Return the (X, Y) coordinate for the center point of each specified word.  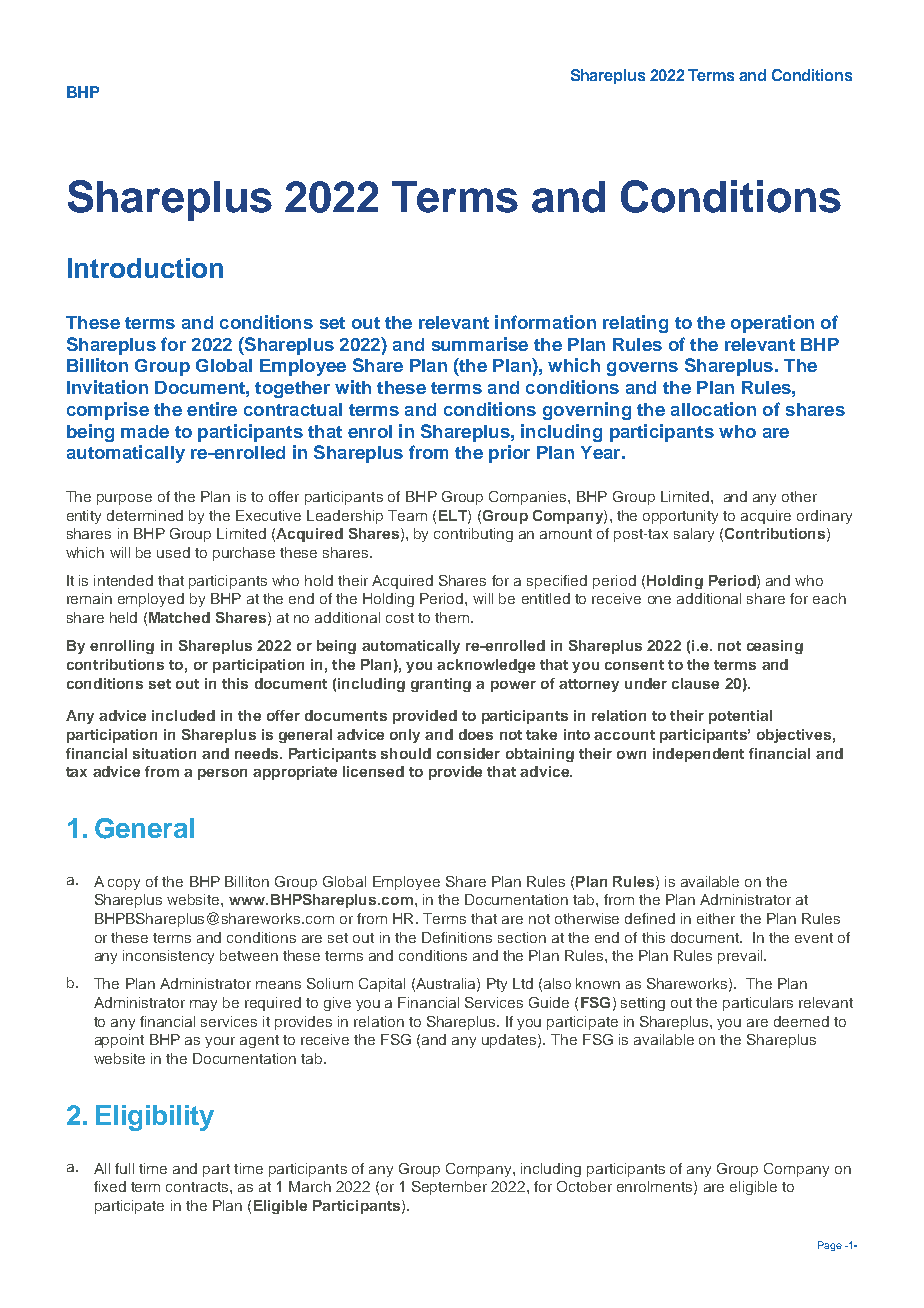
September (449, 1188)
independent (698, 755)
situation (164, 753)
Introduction (145, 268)
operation (772, 324)
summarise (480, 344)
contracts (198, 1187)
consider (468, 753)
